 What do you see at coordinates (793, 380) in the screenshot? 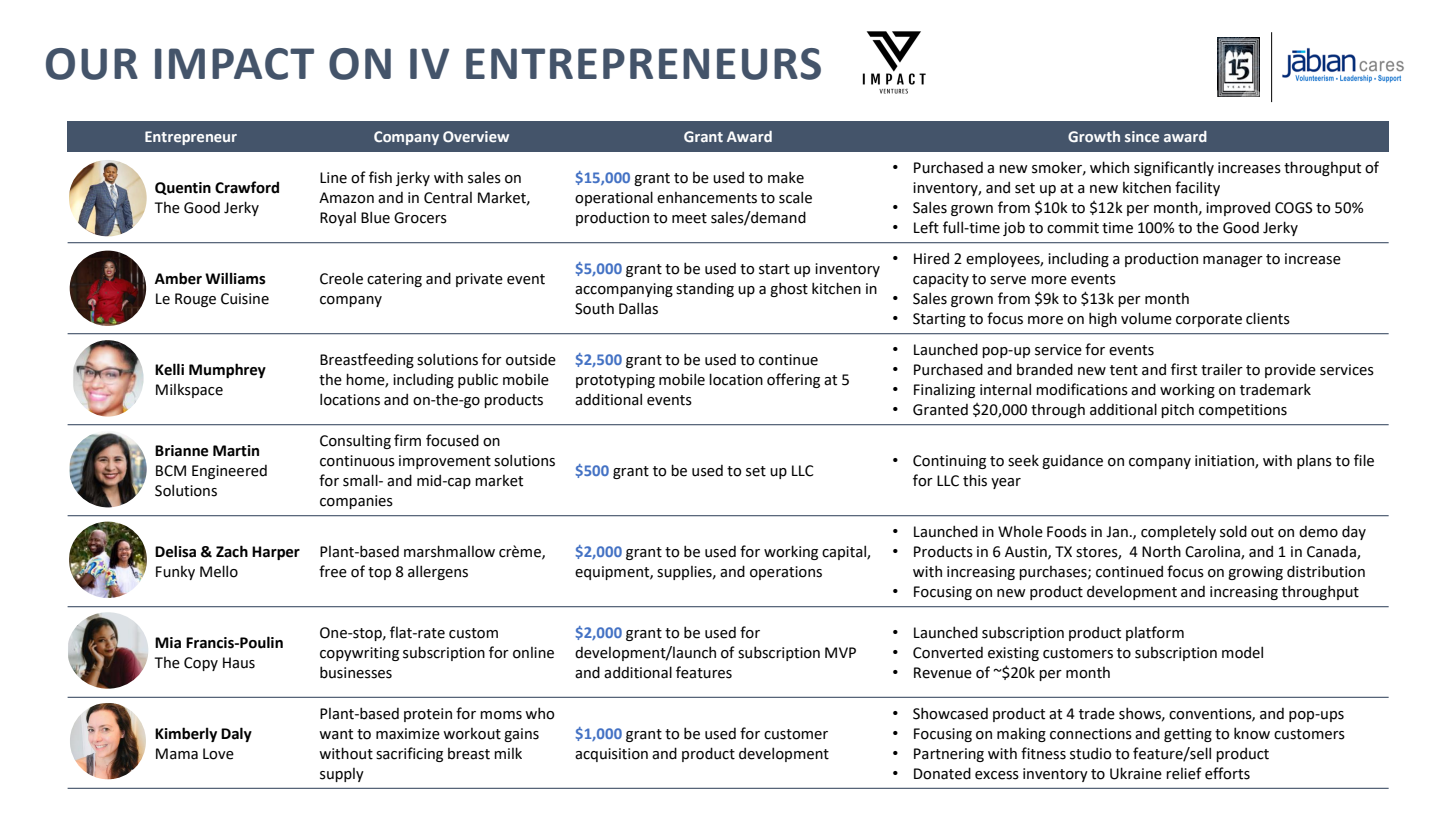
I see `offering` at bounding box center [793, 380].
